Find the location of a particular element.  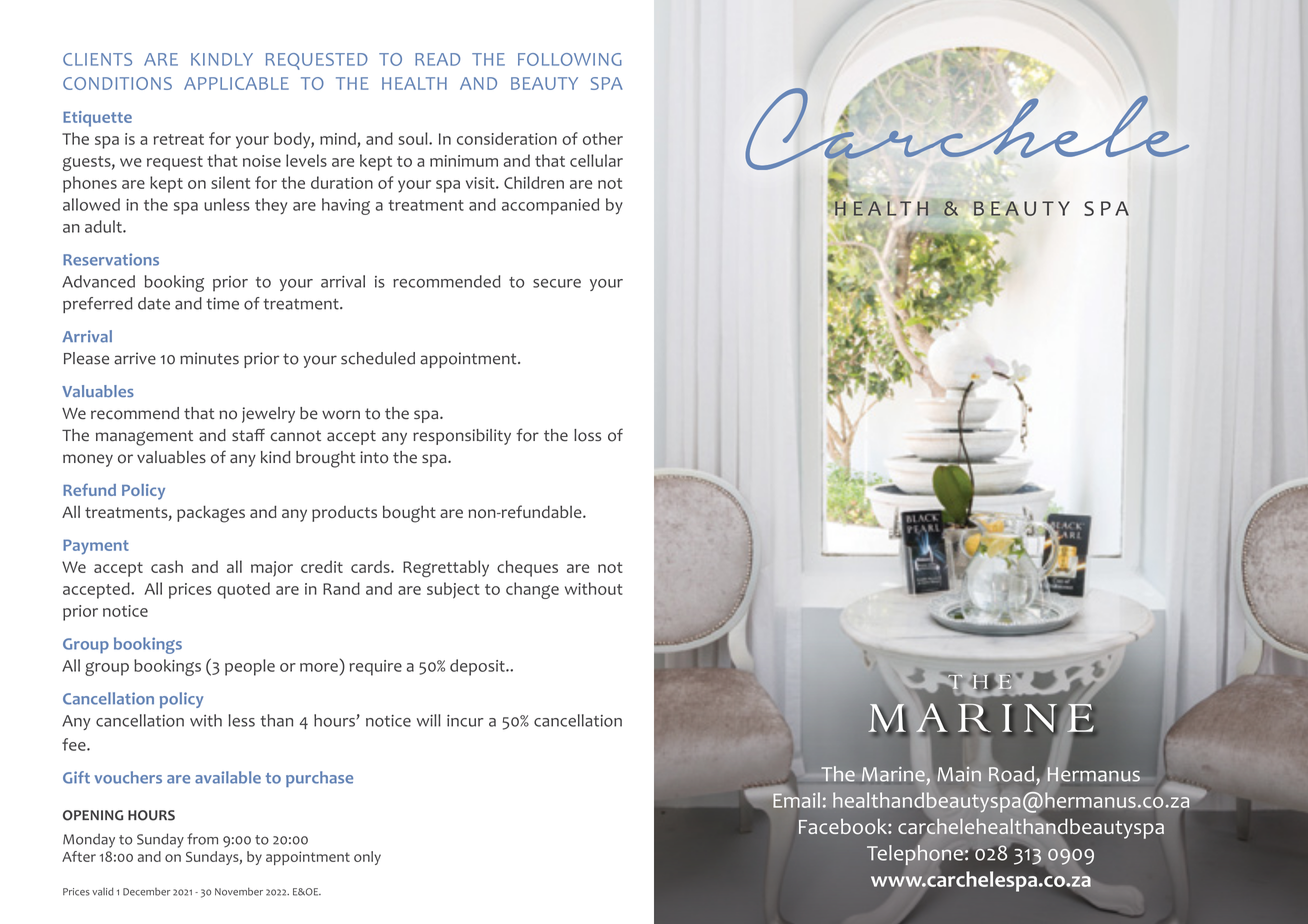

from is located at coordinates (202, 839).
